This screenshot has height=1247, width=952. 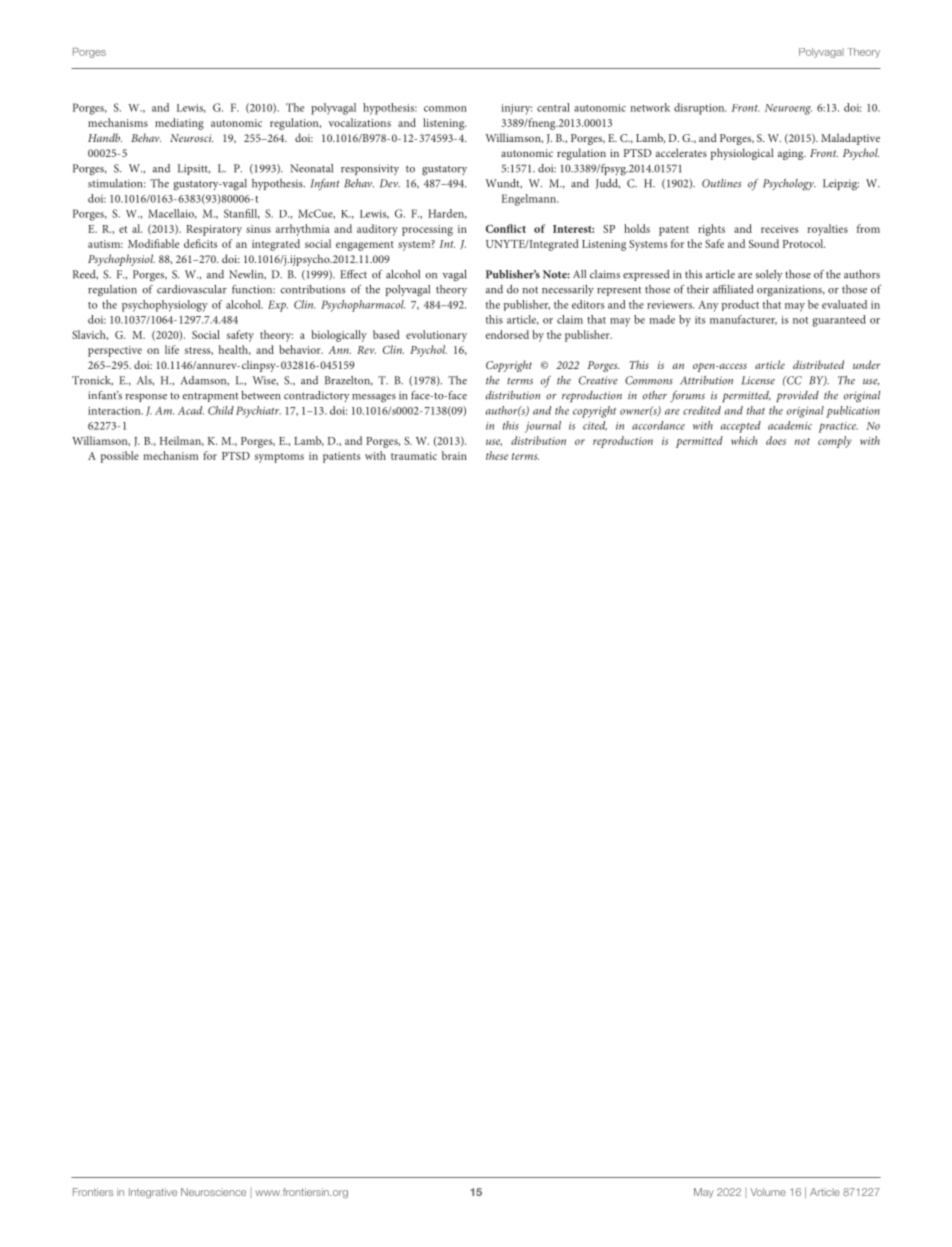 I want to click on these, so click(x=497, y=455).
